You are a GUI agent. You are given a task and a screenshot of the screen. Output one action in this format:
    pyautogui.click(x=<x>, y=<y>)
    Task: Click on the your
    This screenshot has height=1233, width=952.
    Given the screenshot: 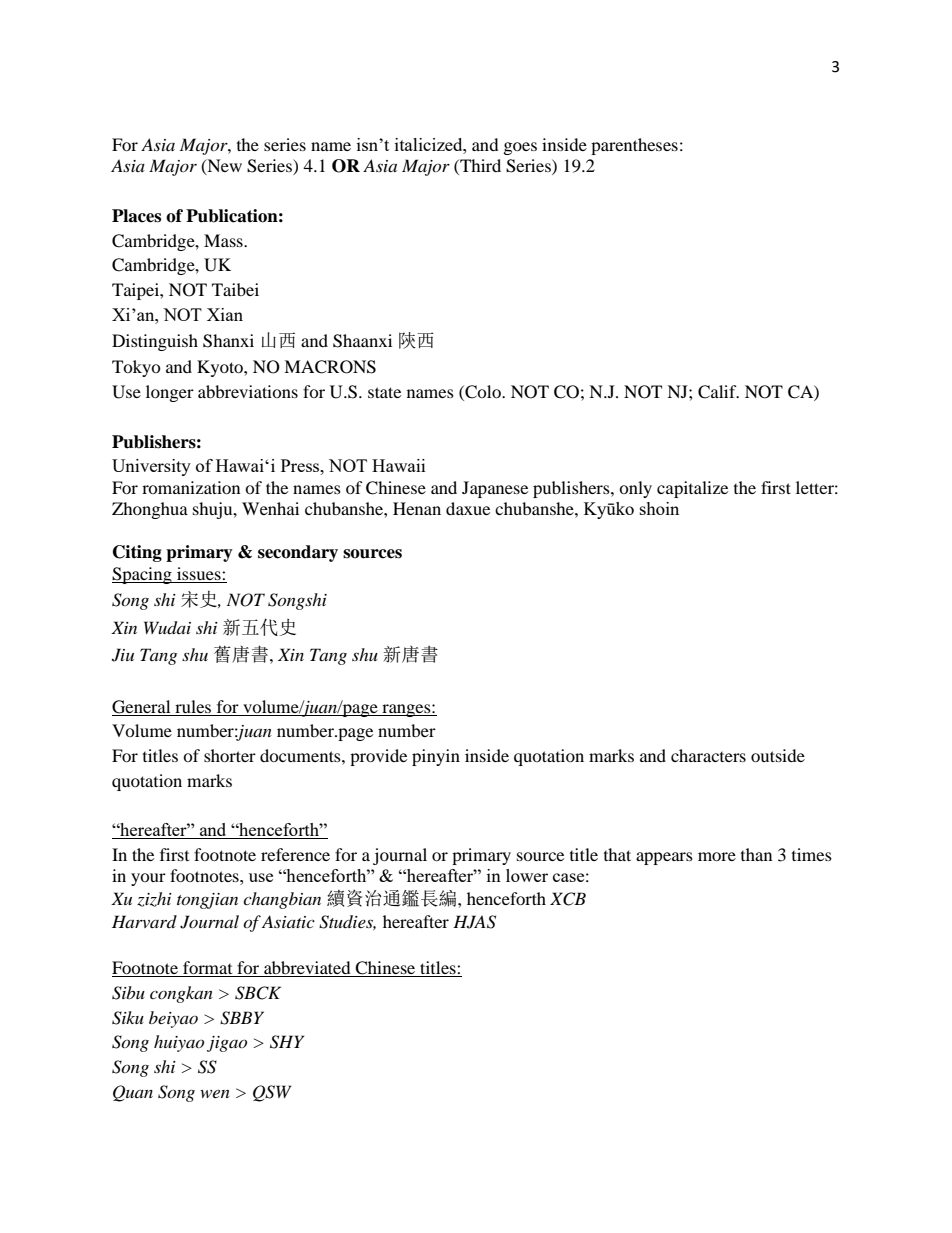 What is the action you would take?
    pyautogui.click(x=148, y=879)
